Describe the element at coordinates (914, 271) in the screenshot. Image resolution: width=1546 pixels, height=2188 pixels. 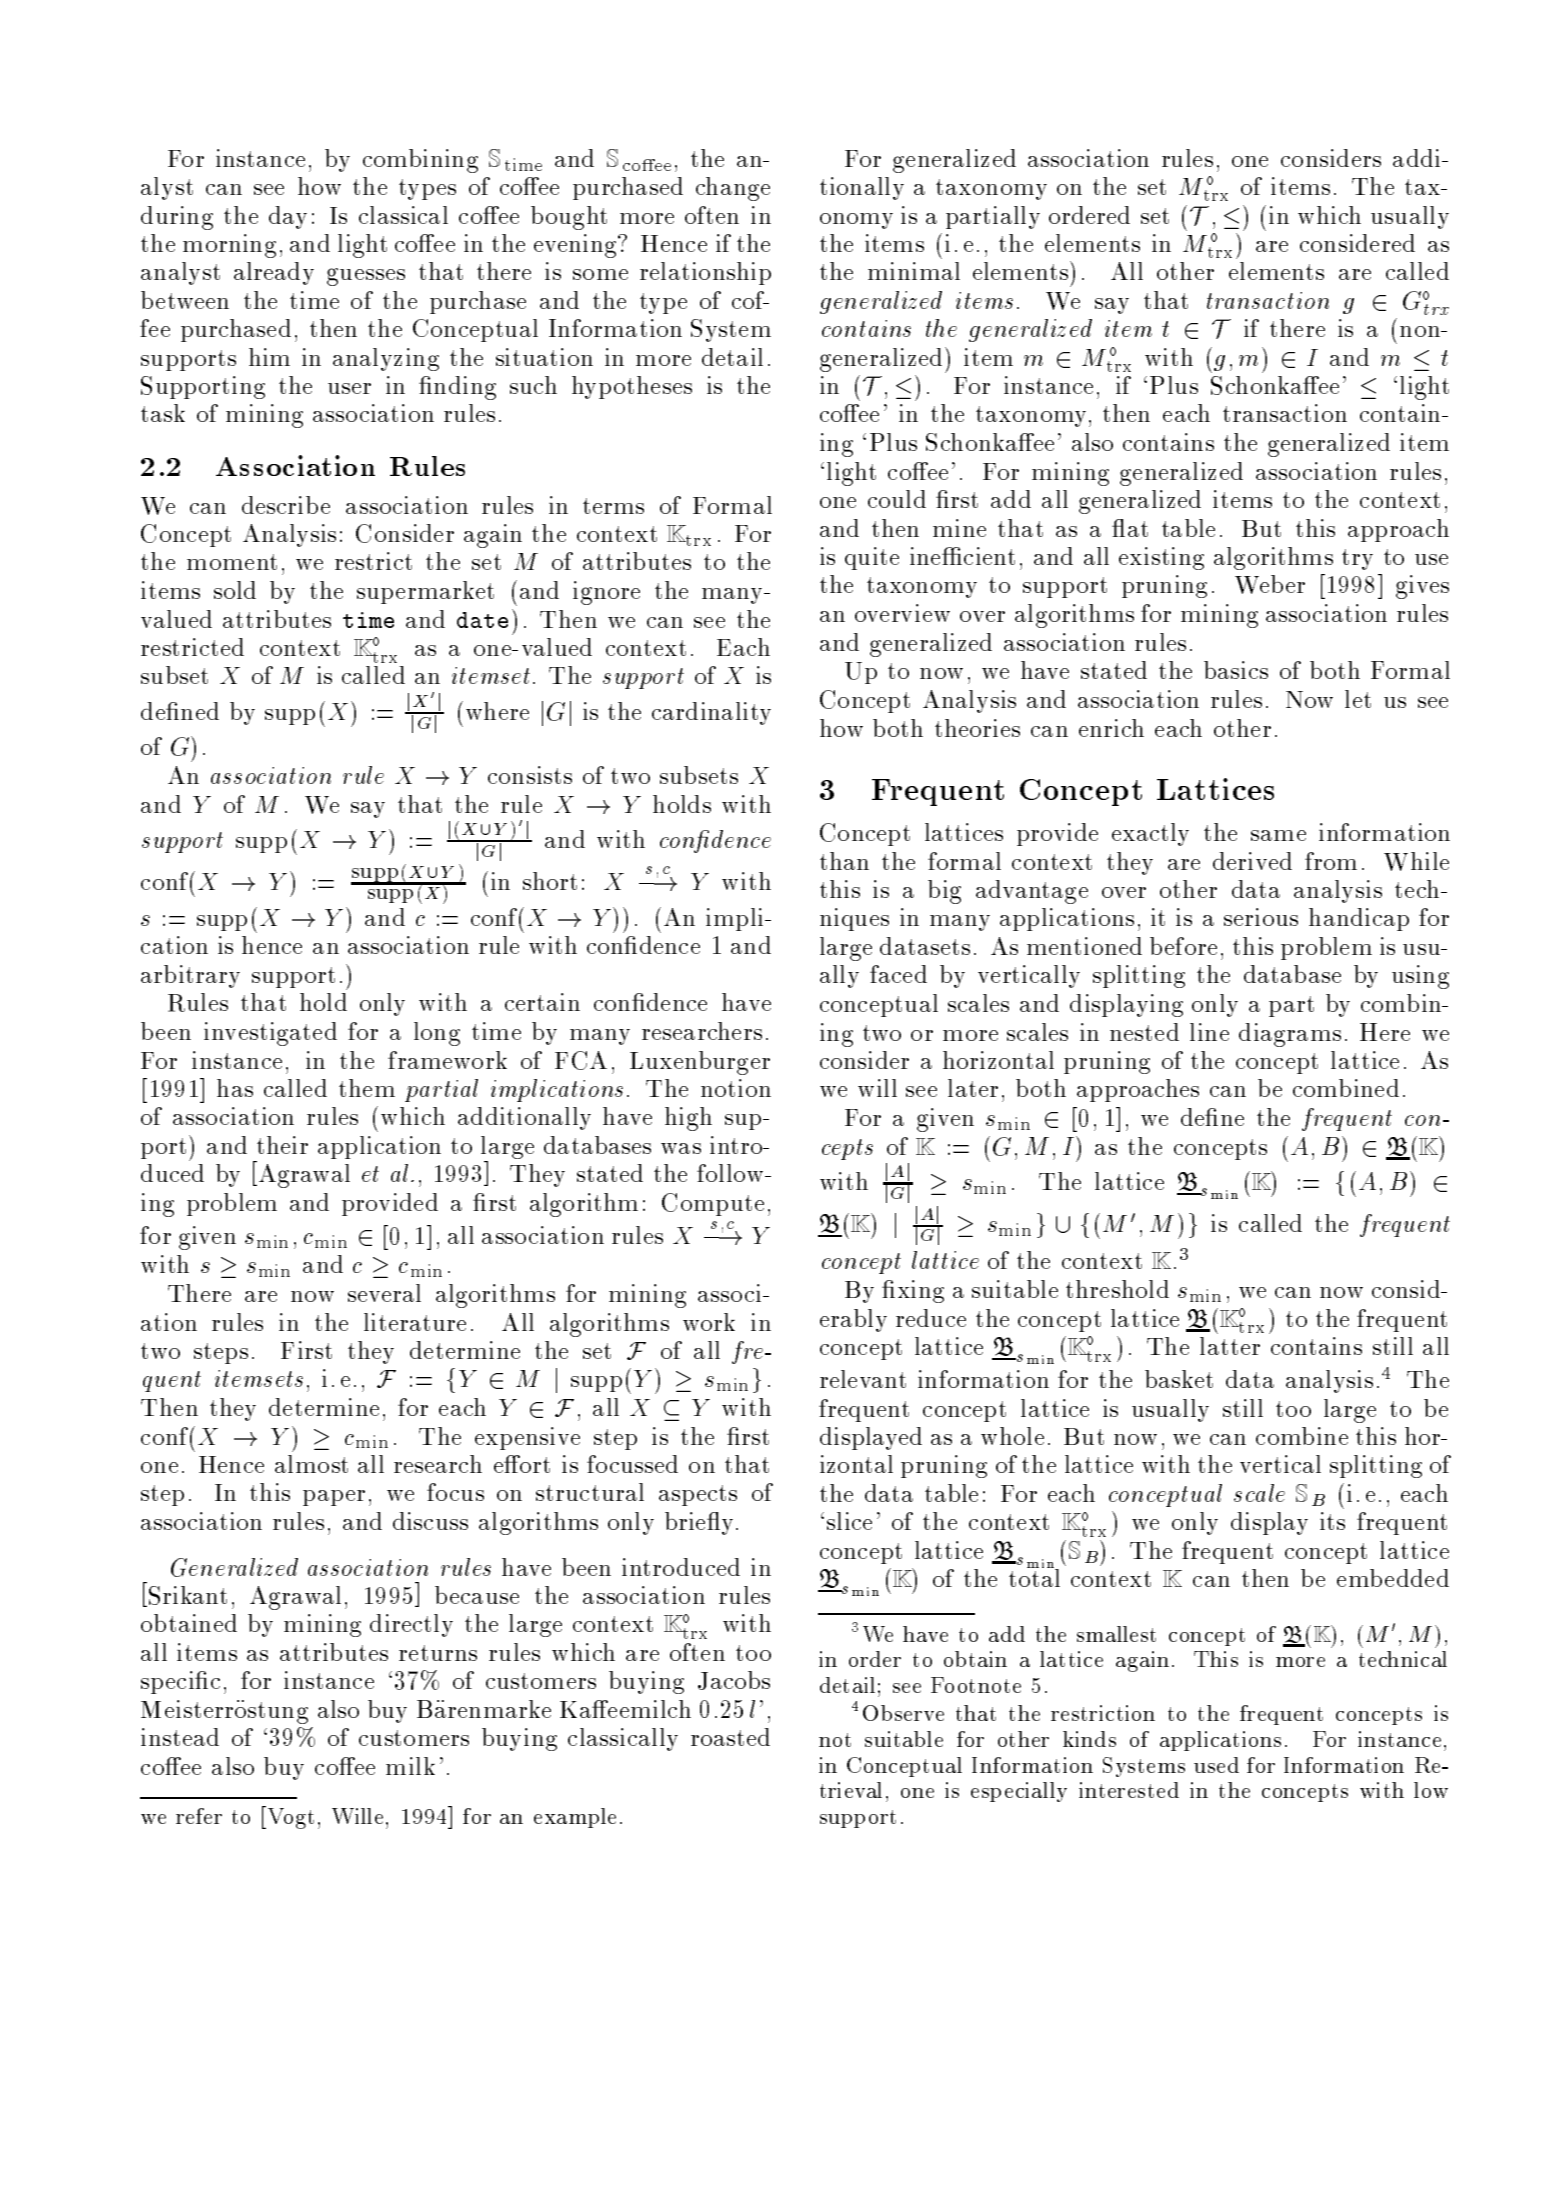
I see `minimal` at that location.
